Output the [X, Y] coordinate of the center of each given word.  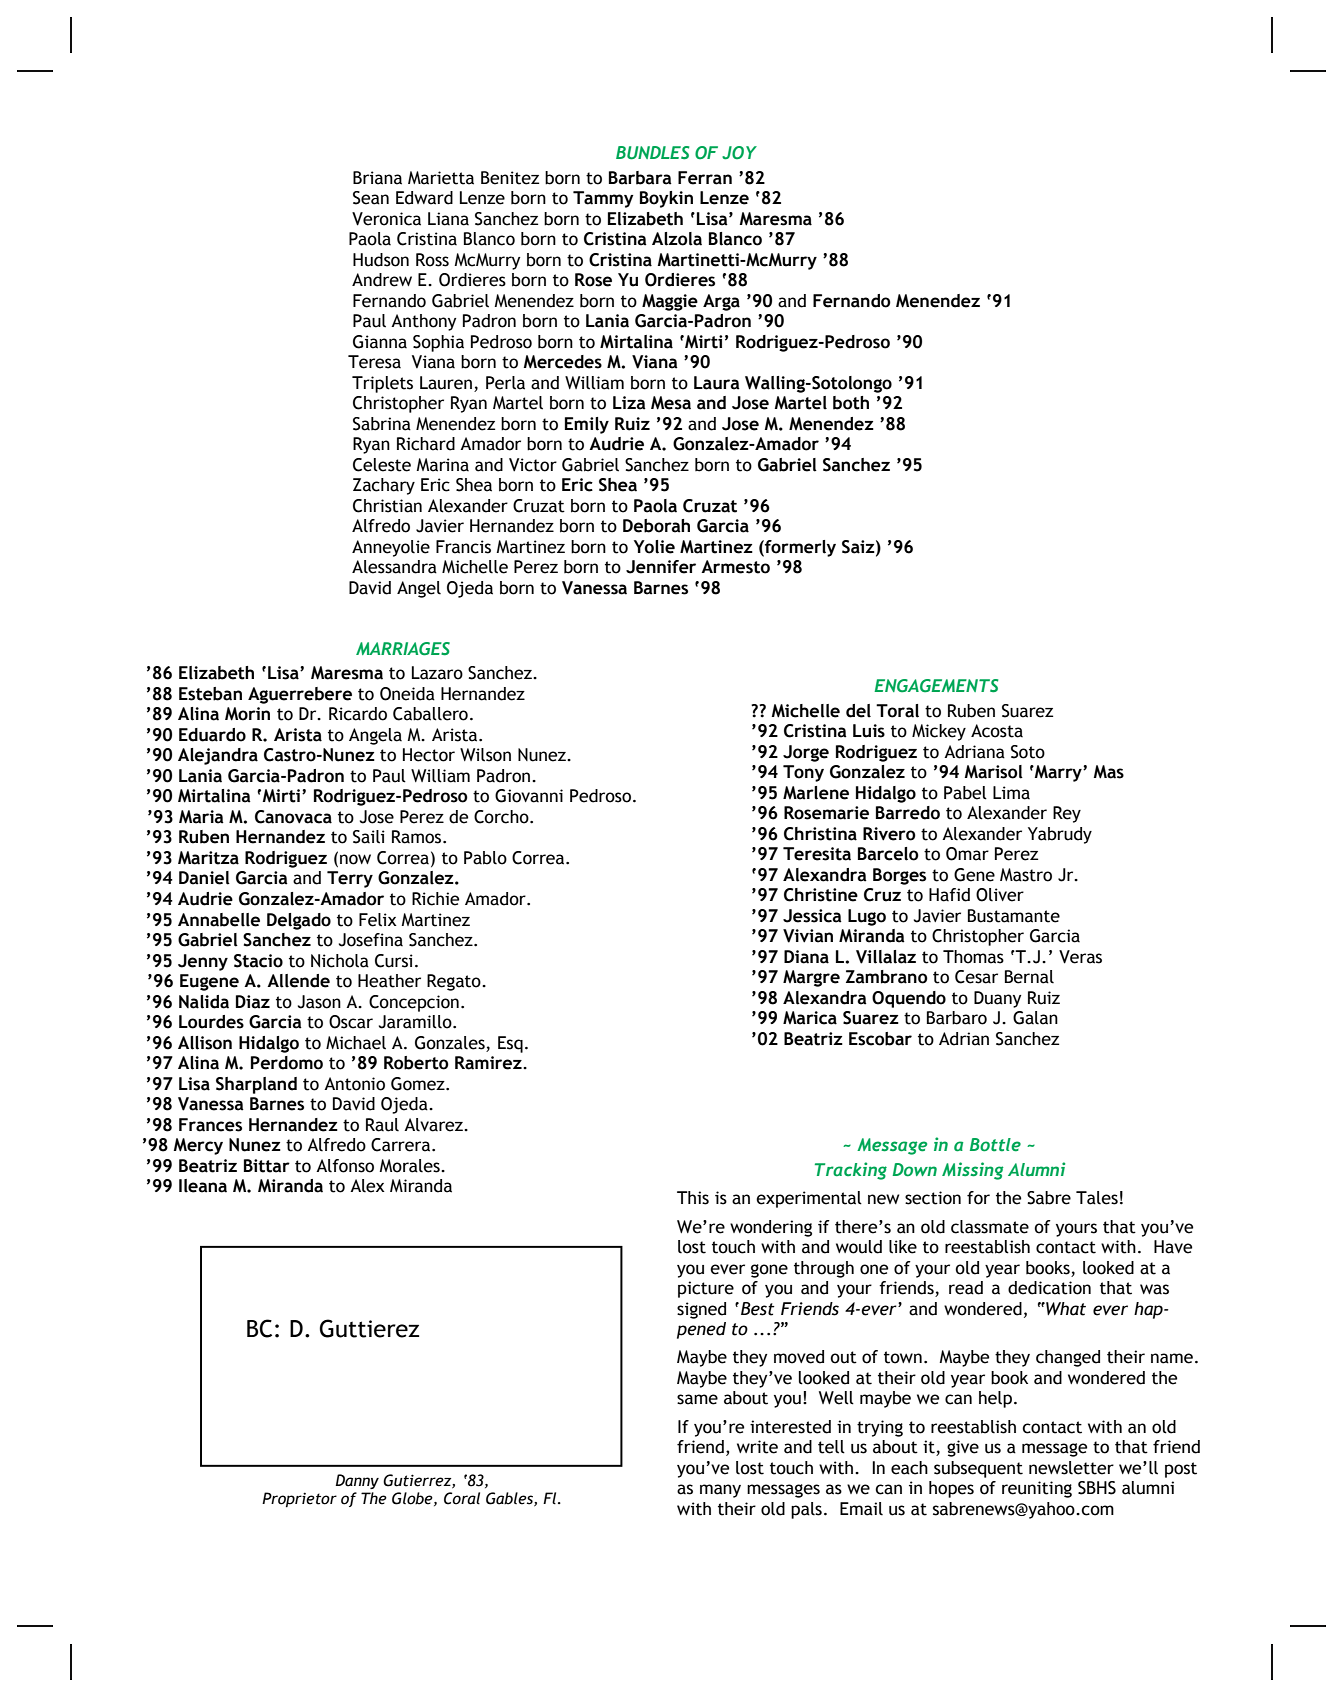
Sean [371, 198]
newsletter [1071, 1468]
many [720, 1491]
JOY [739, 153]
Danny [357, 1481]
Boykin [666, 199]
